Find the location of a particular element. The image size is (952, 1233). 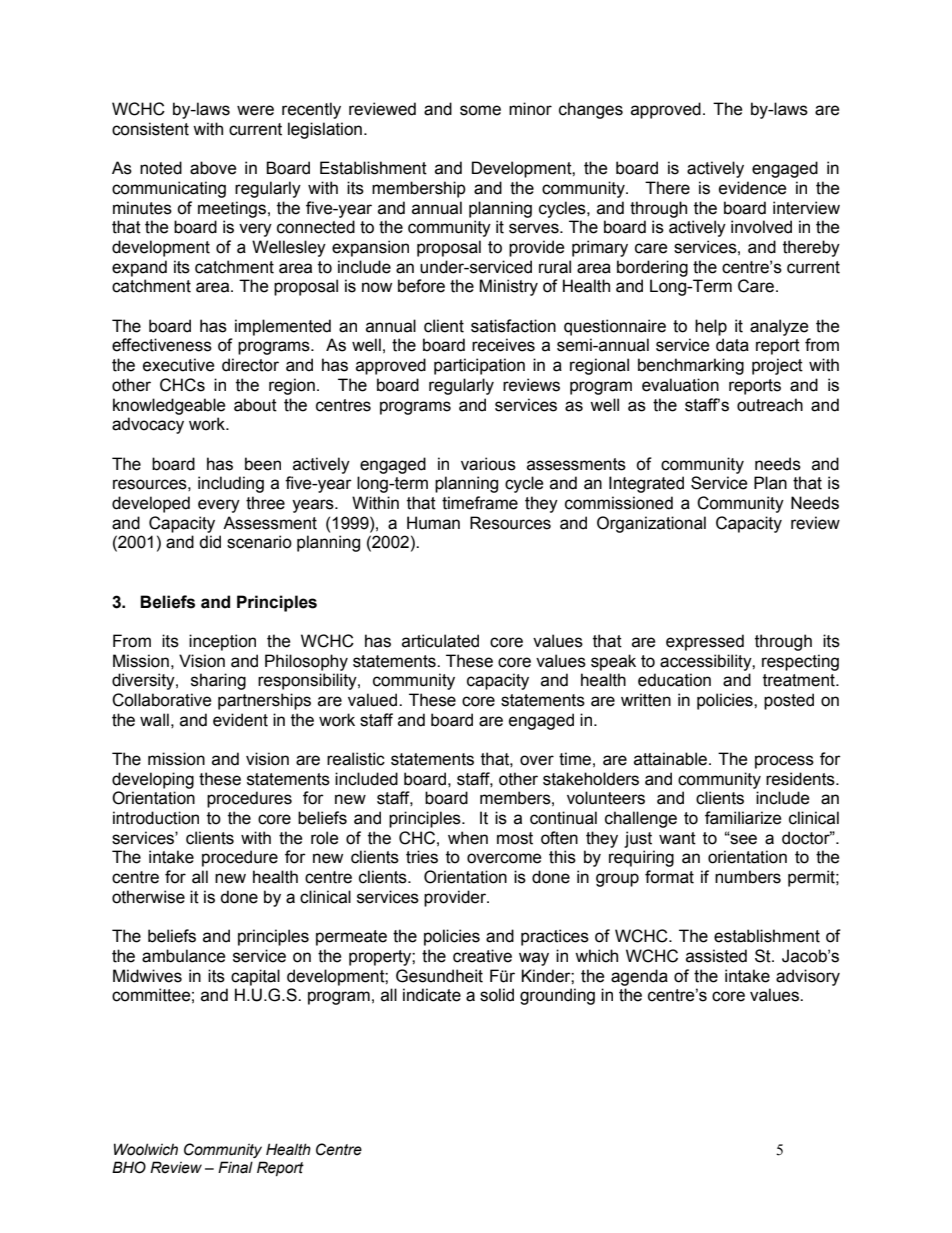

numbers is located at coordinates (748, 877).
